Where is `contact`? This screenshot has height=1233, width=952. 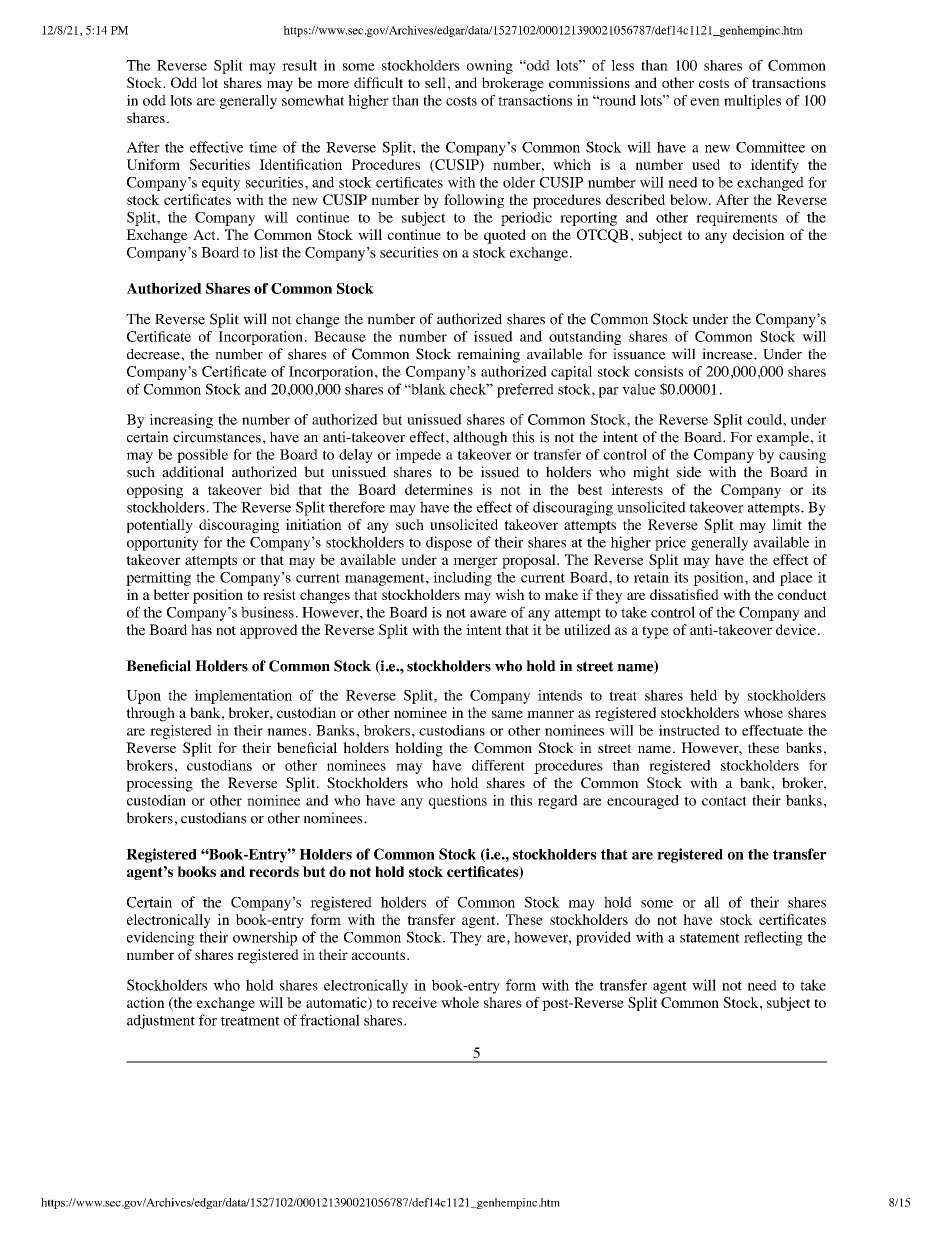 contact is located at coordinates (724, 801).
